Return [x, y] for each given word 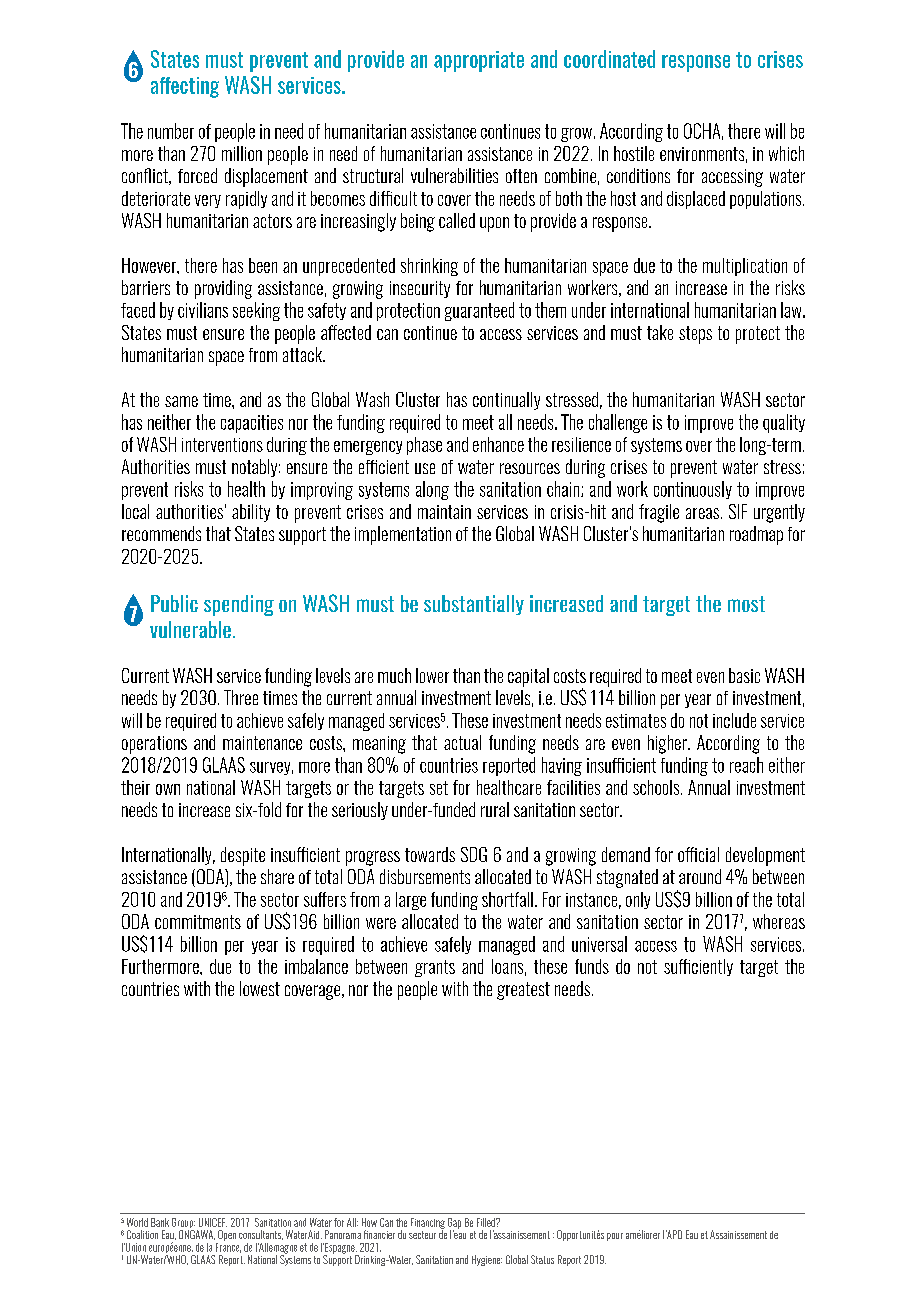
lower [432, 675]
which [786, 153]
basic [744, 675]
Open [226, 1237]
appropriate [479, 61]
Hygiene [487, 1260]
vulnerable [190, 629]
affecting [185, 87]
